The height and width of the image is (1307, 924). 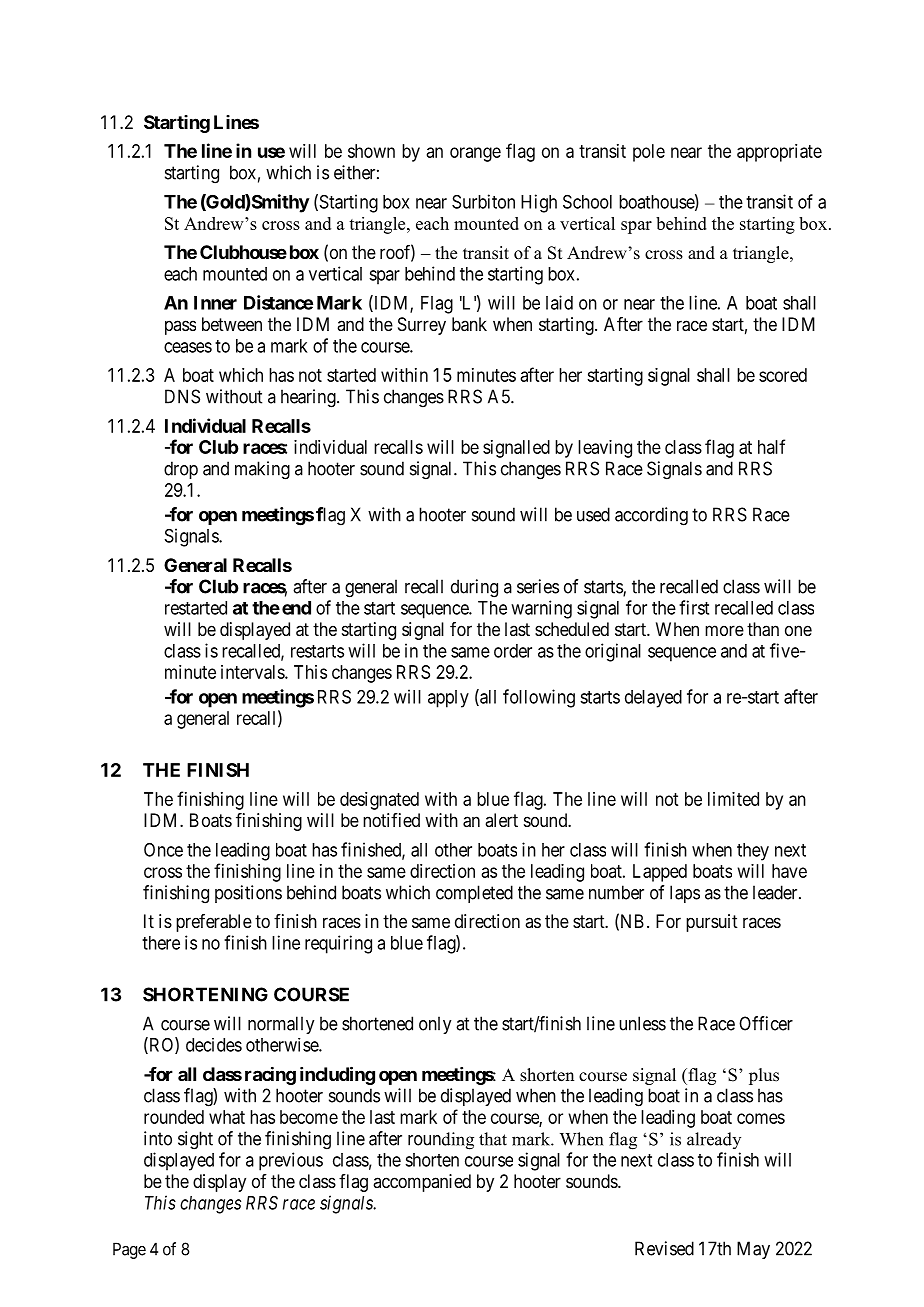 What do you see at coordinates (182, 396) in the image?
I see `DNS` at bounding box center [182, 396].
